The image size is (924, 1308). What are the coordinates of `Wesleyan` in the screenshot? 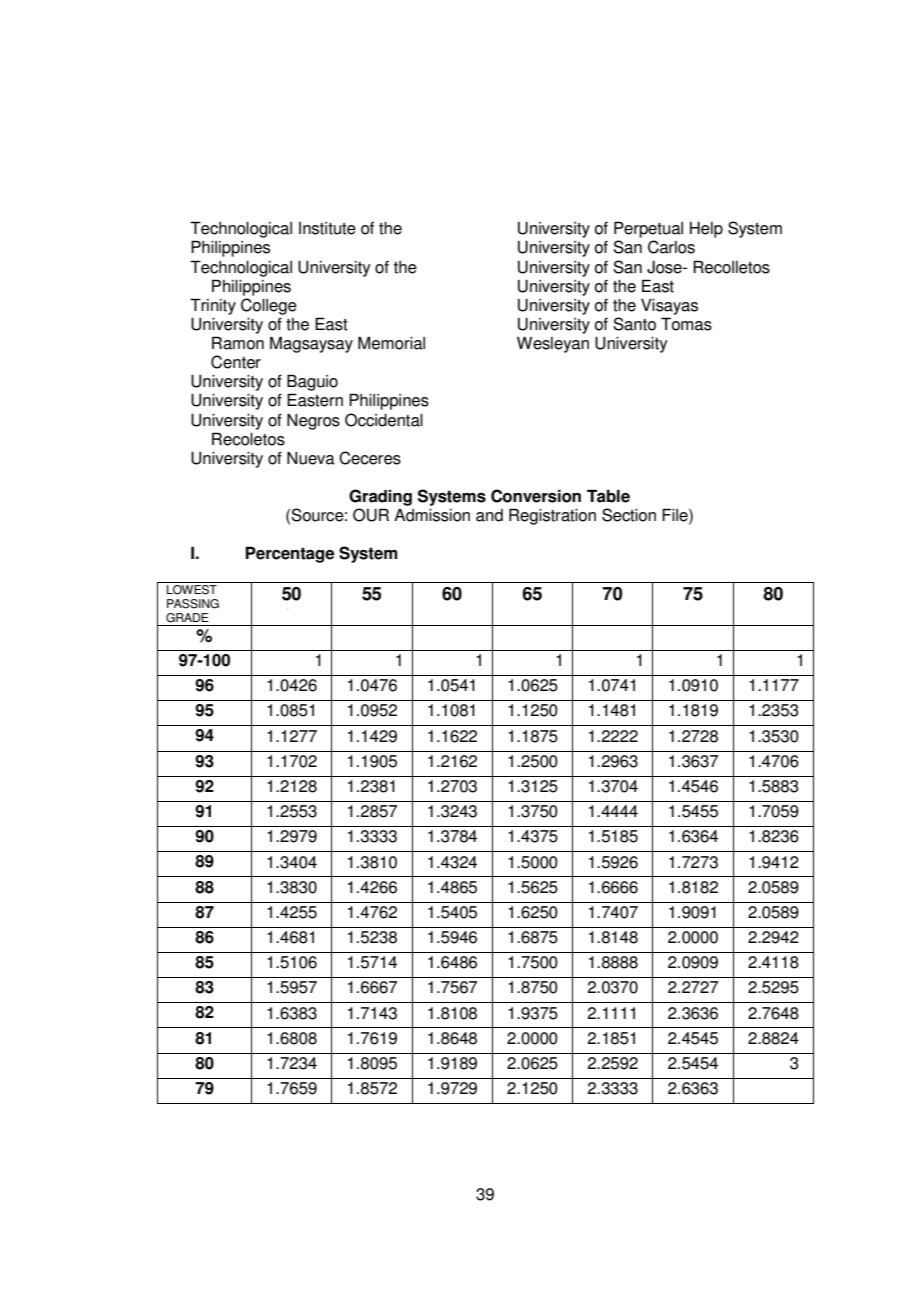 It's located at (553, 345).
